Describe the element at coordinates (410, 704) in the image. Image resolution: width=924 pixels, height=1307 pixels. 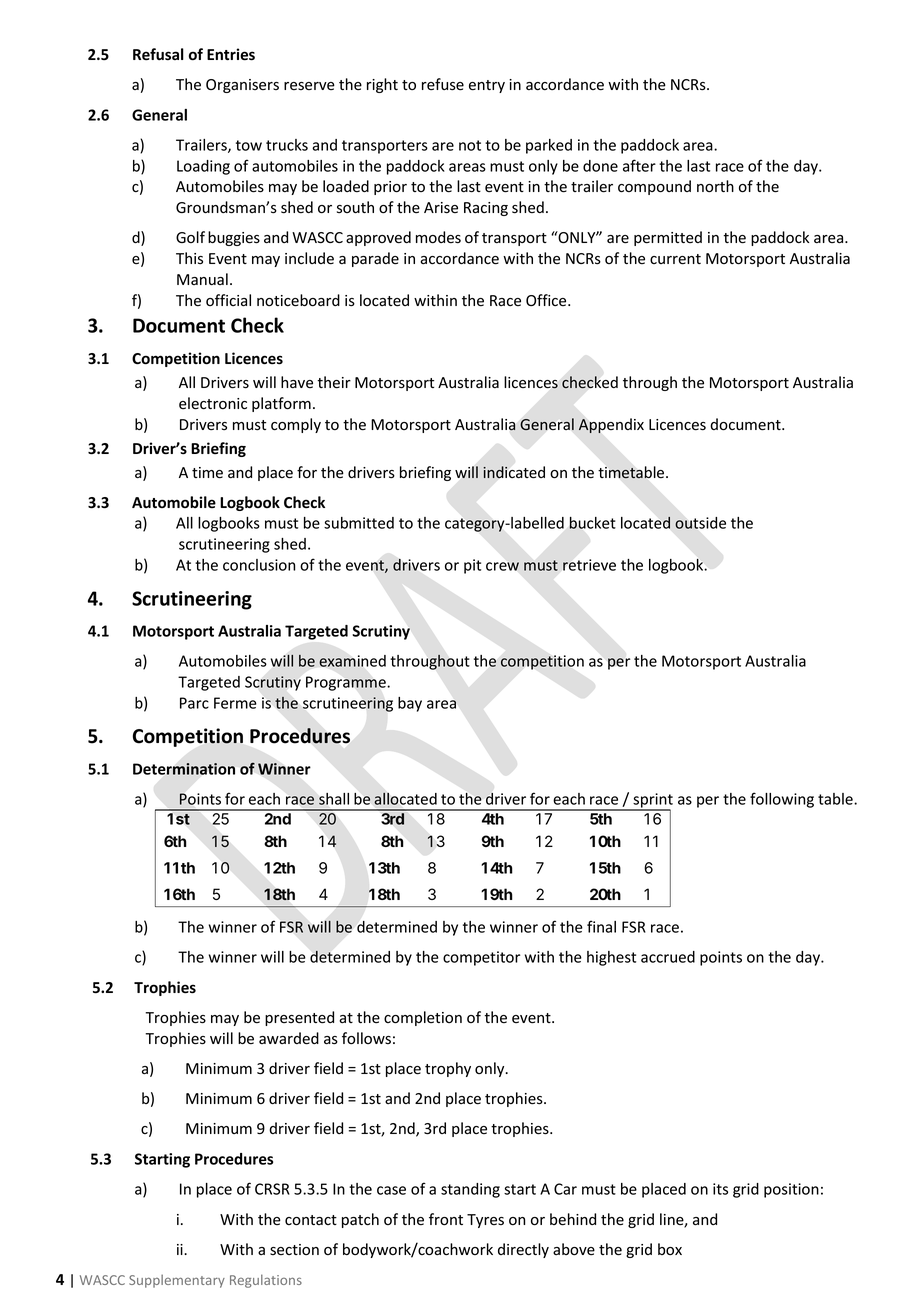
I see `bay` at that location.
